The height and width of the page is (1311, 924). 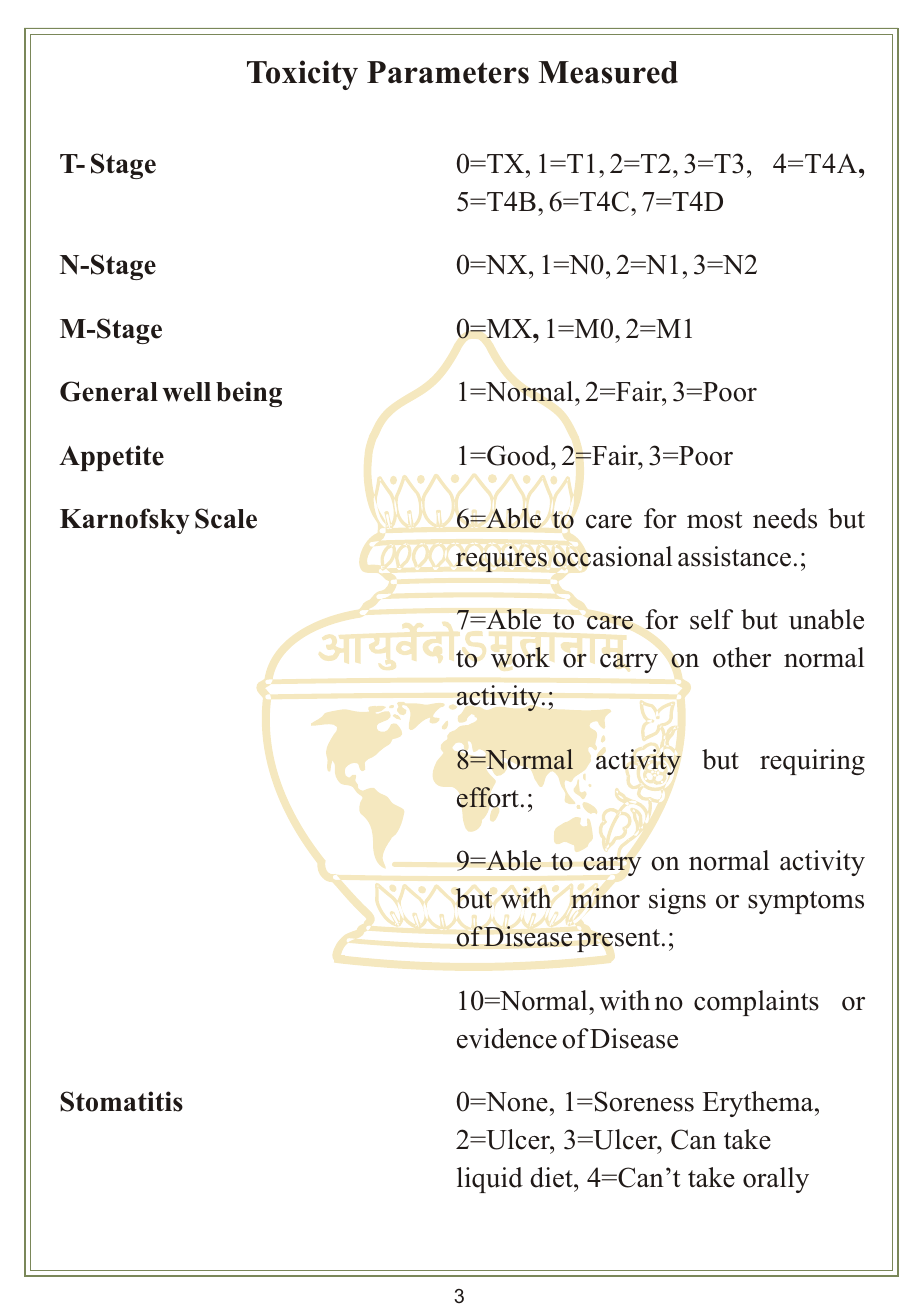 What do you see at coordinates (520, 657) in the page?
I see `work` at bounding box center [520, 657].
